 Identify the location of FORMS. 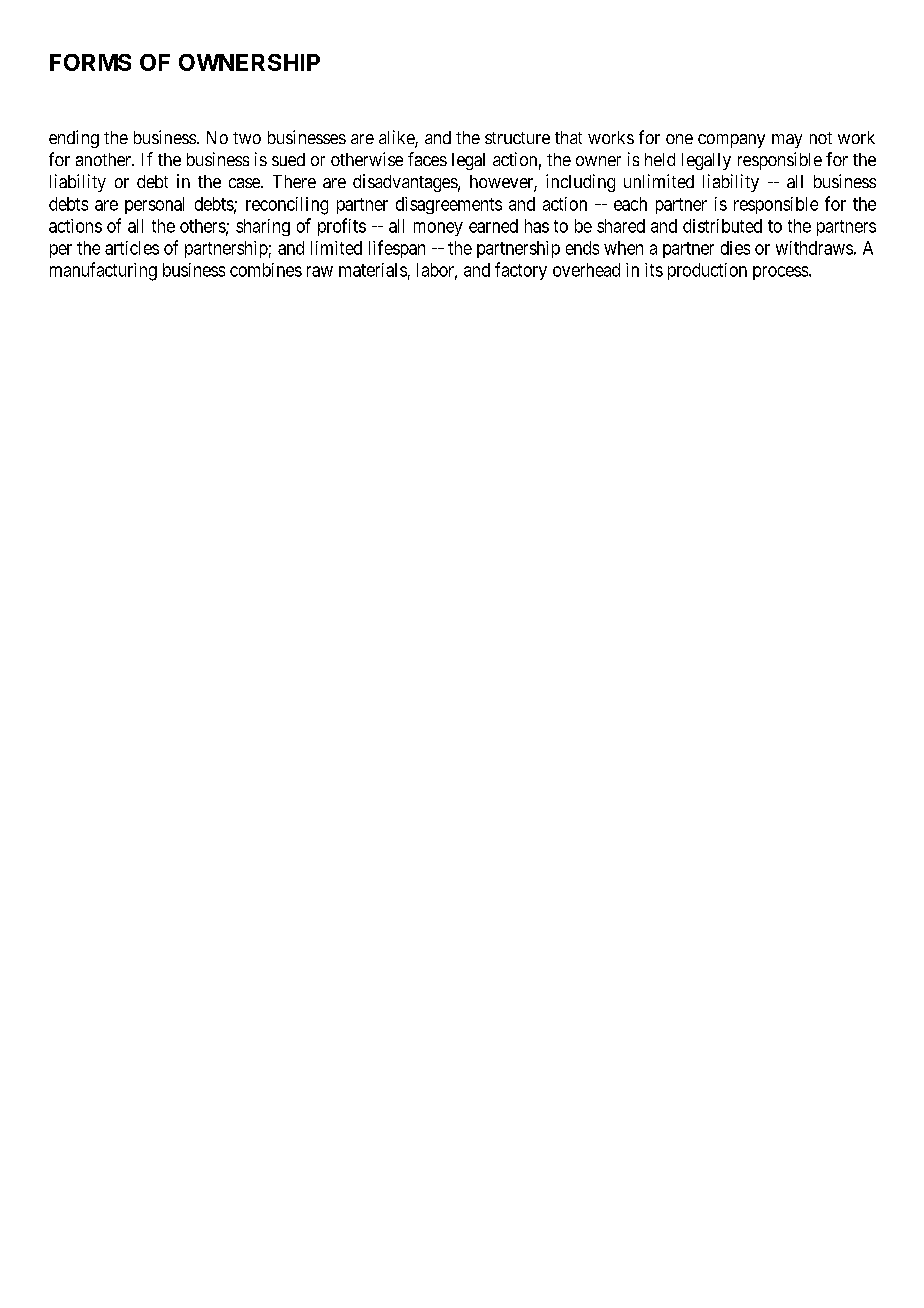
(90, 62).
